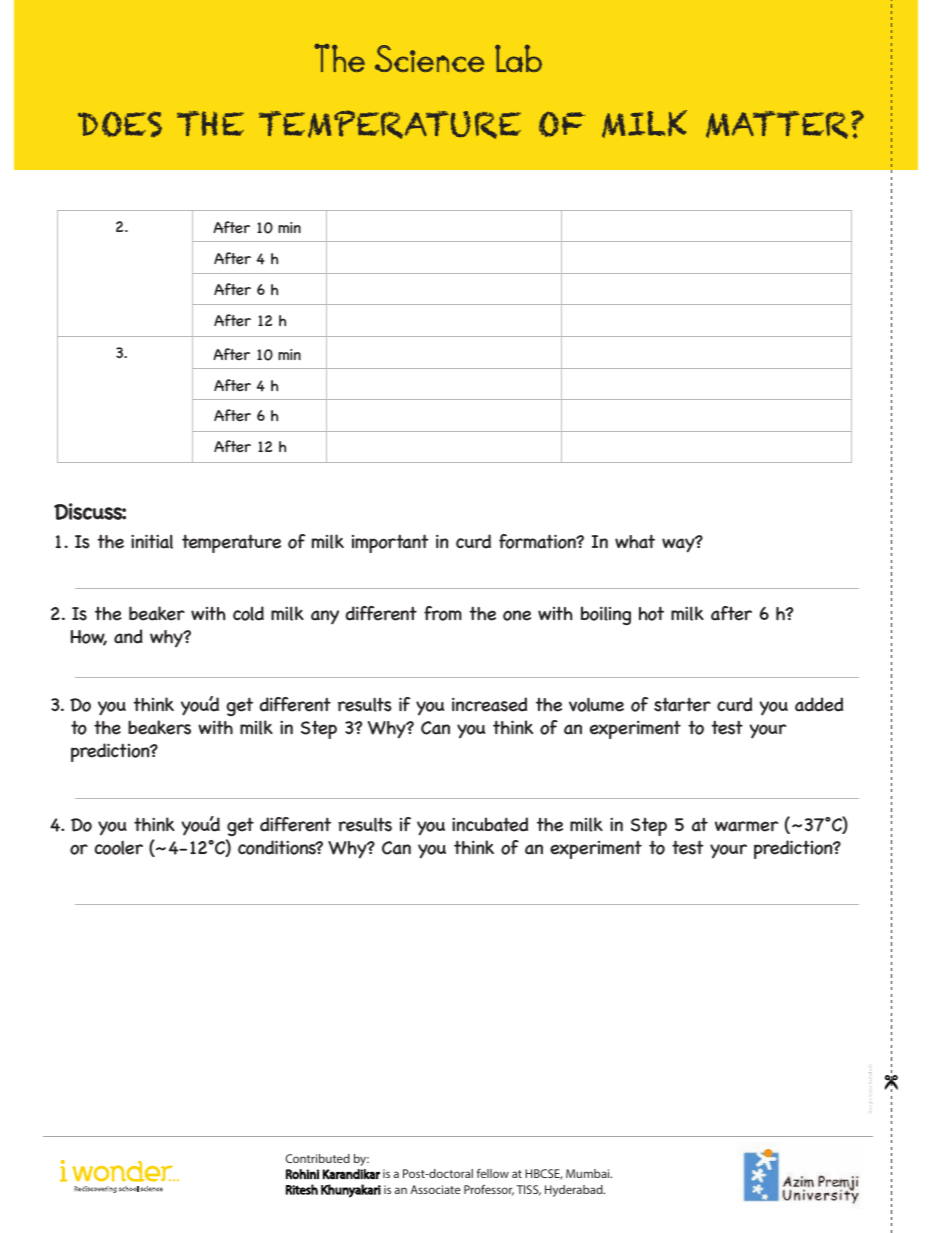  I want to click on increased, so click(489, 704).
